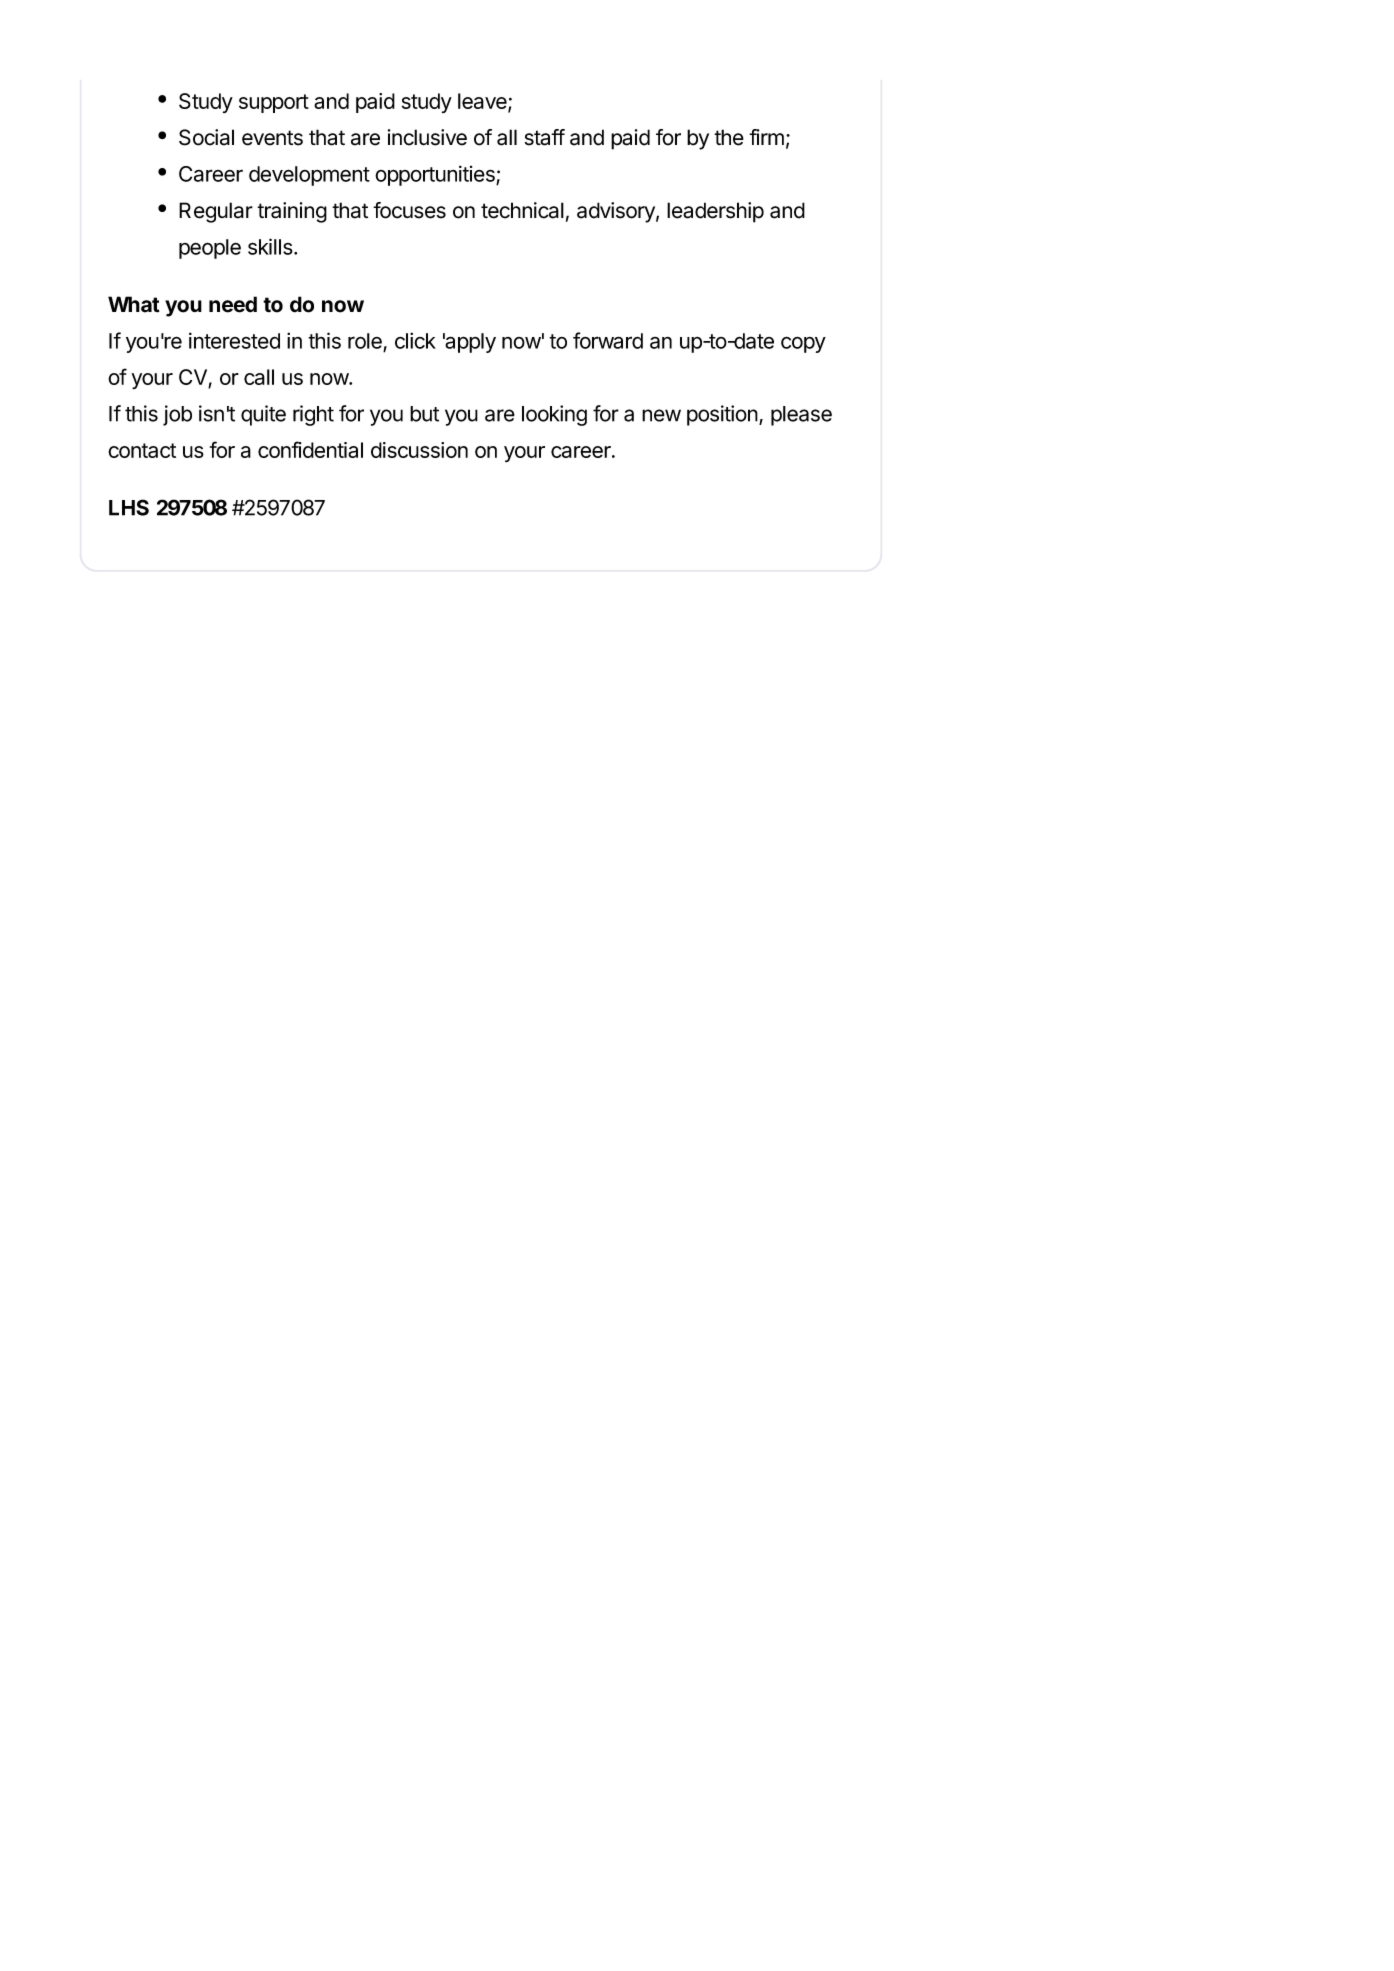  What do you see at coordinates (129, 507) in the screenshot?
I see `LHS` at bounding box center [129, 507].
